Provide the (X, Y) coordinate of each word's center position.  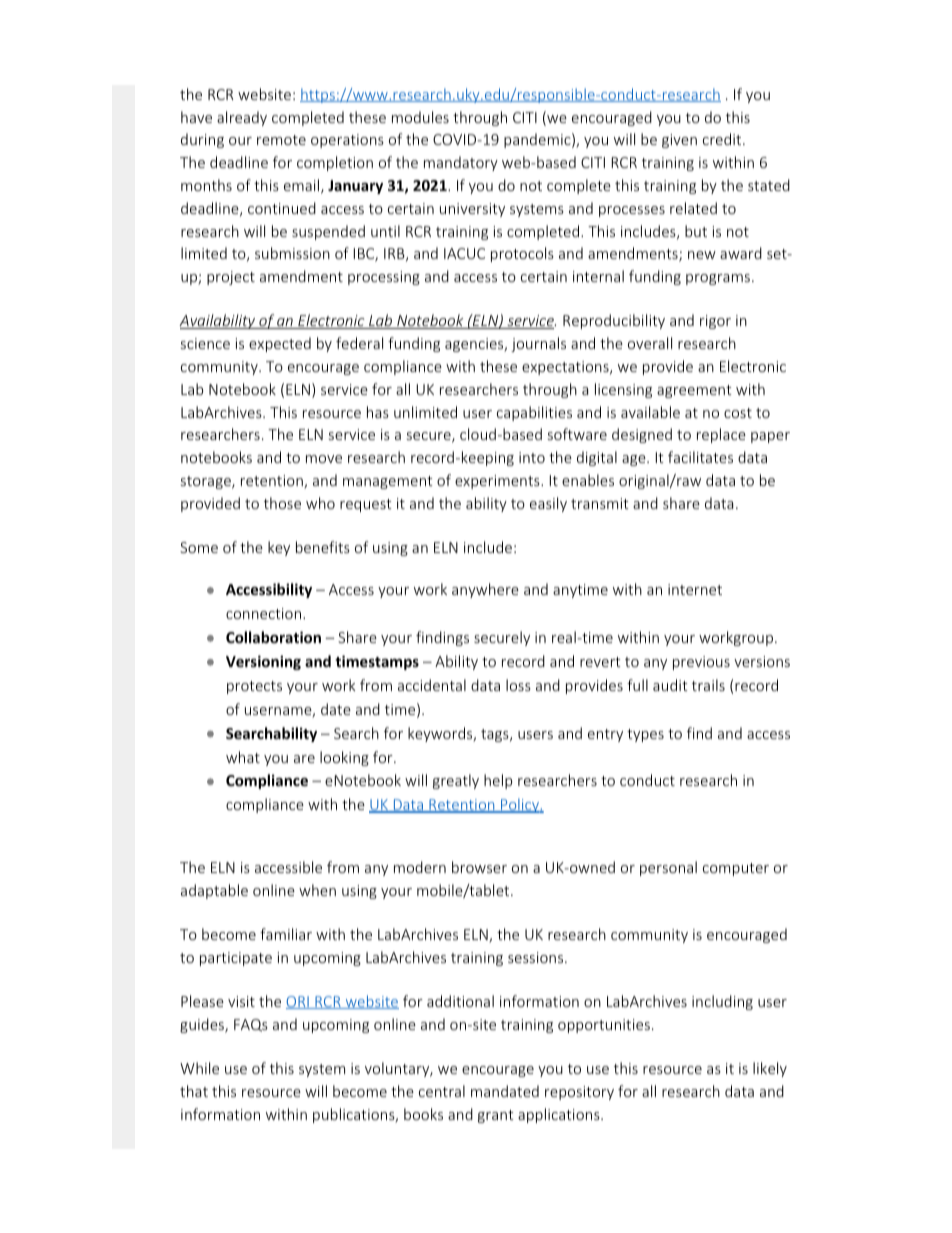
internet (695, 589)
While (199, 1068)
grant (496, 1116)
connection (265, 613)
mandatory (461, 163)
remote (281, 140)
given (679, 141)
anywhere (485, 590)
